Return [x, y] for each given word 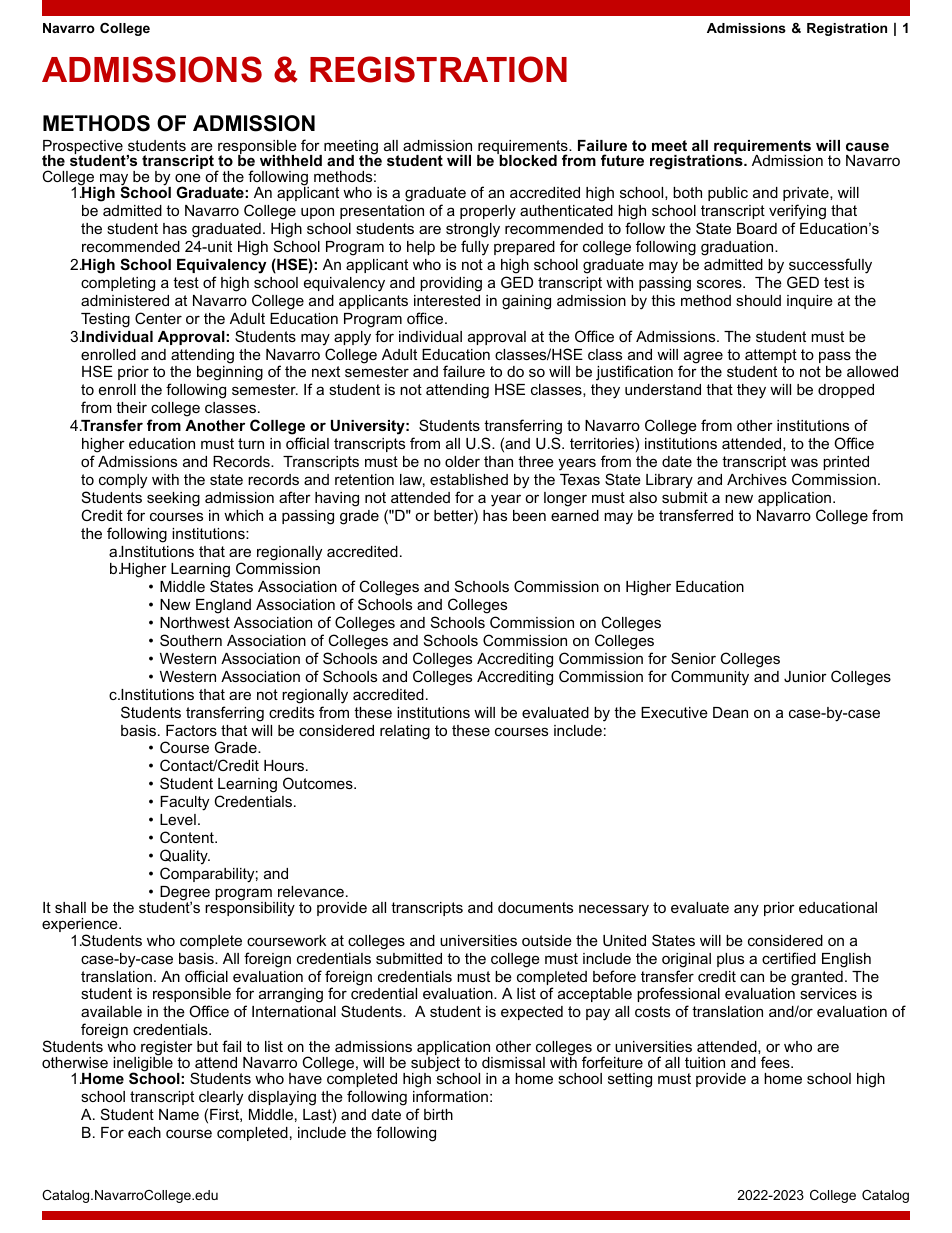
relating [405, 732]
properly [488, 212]
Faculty [184, 803]
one [188, 177]
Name [179, 1114]
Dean [730, 712]
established [469, 479]
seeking [173, 499]
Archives [757, 479]
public [728, 194]
